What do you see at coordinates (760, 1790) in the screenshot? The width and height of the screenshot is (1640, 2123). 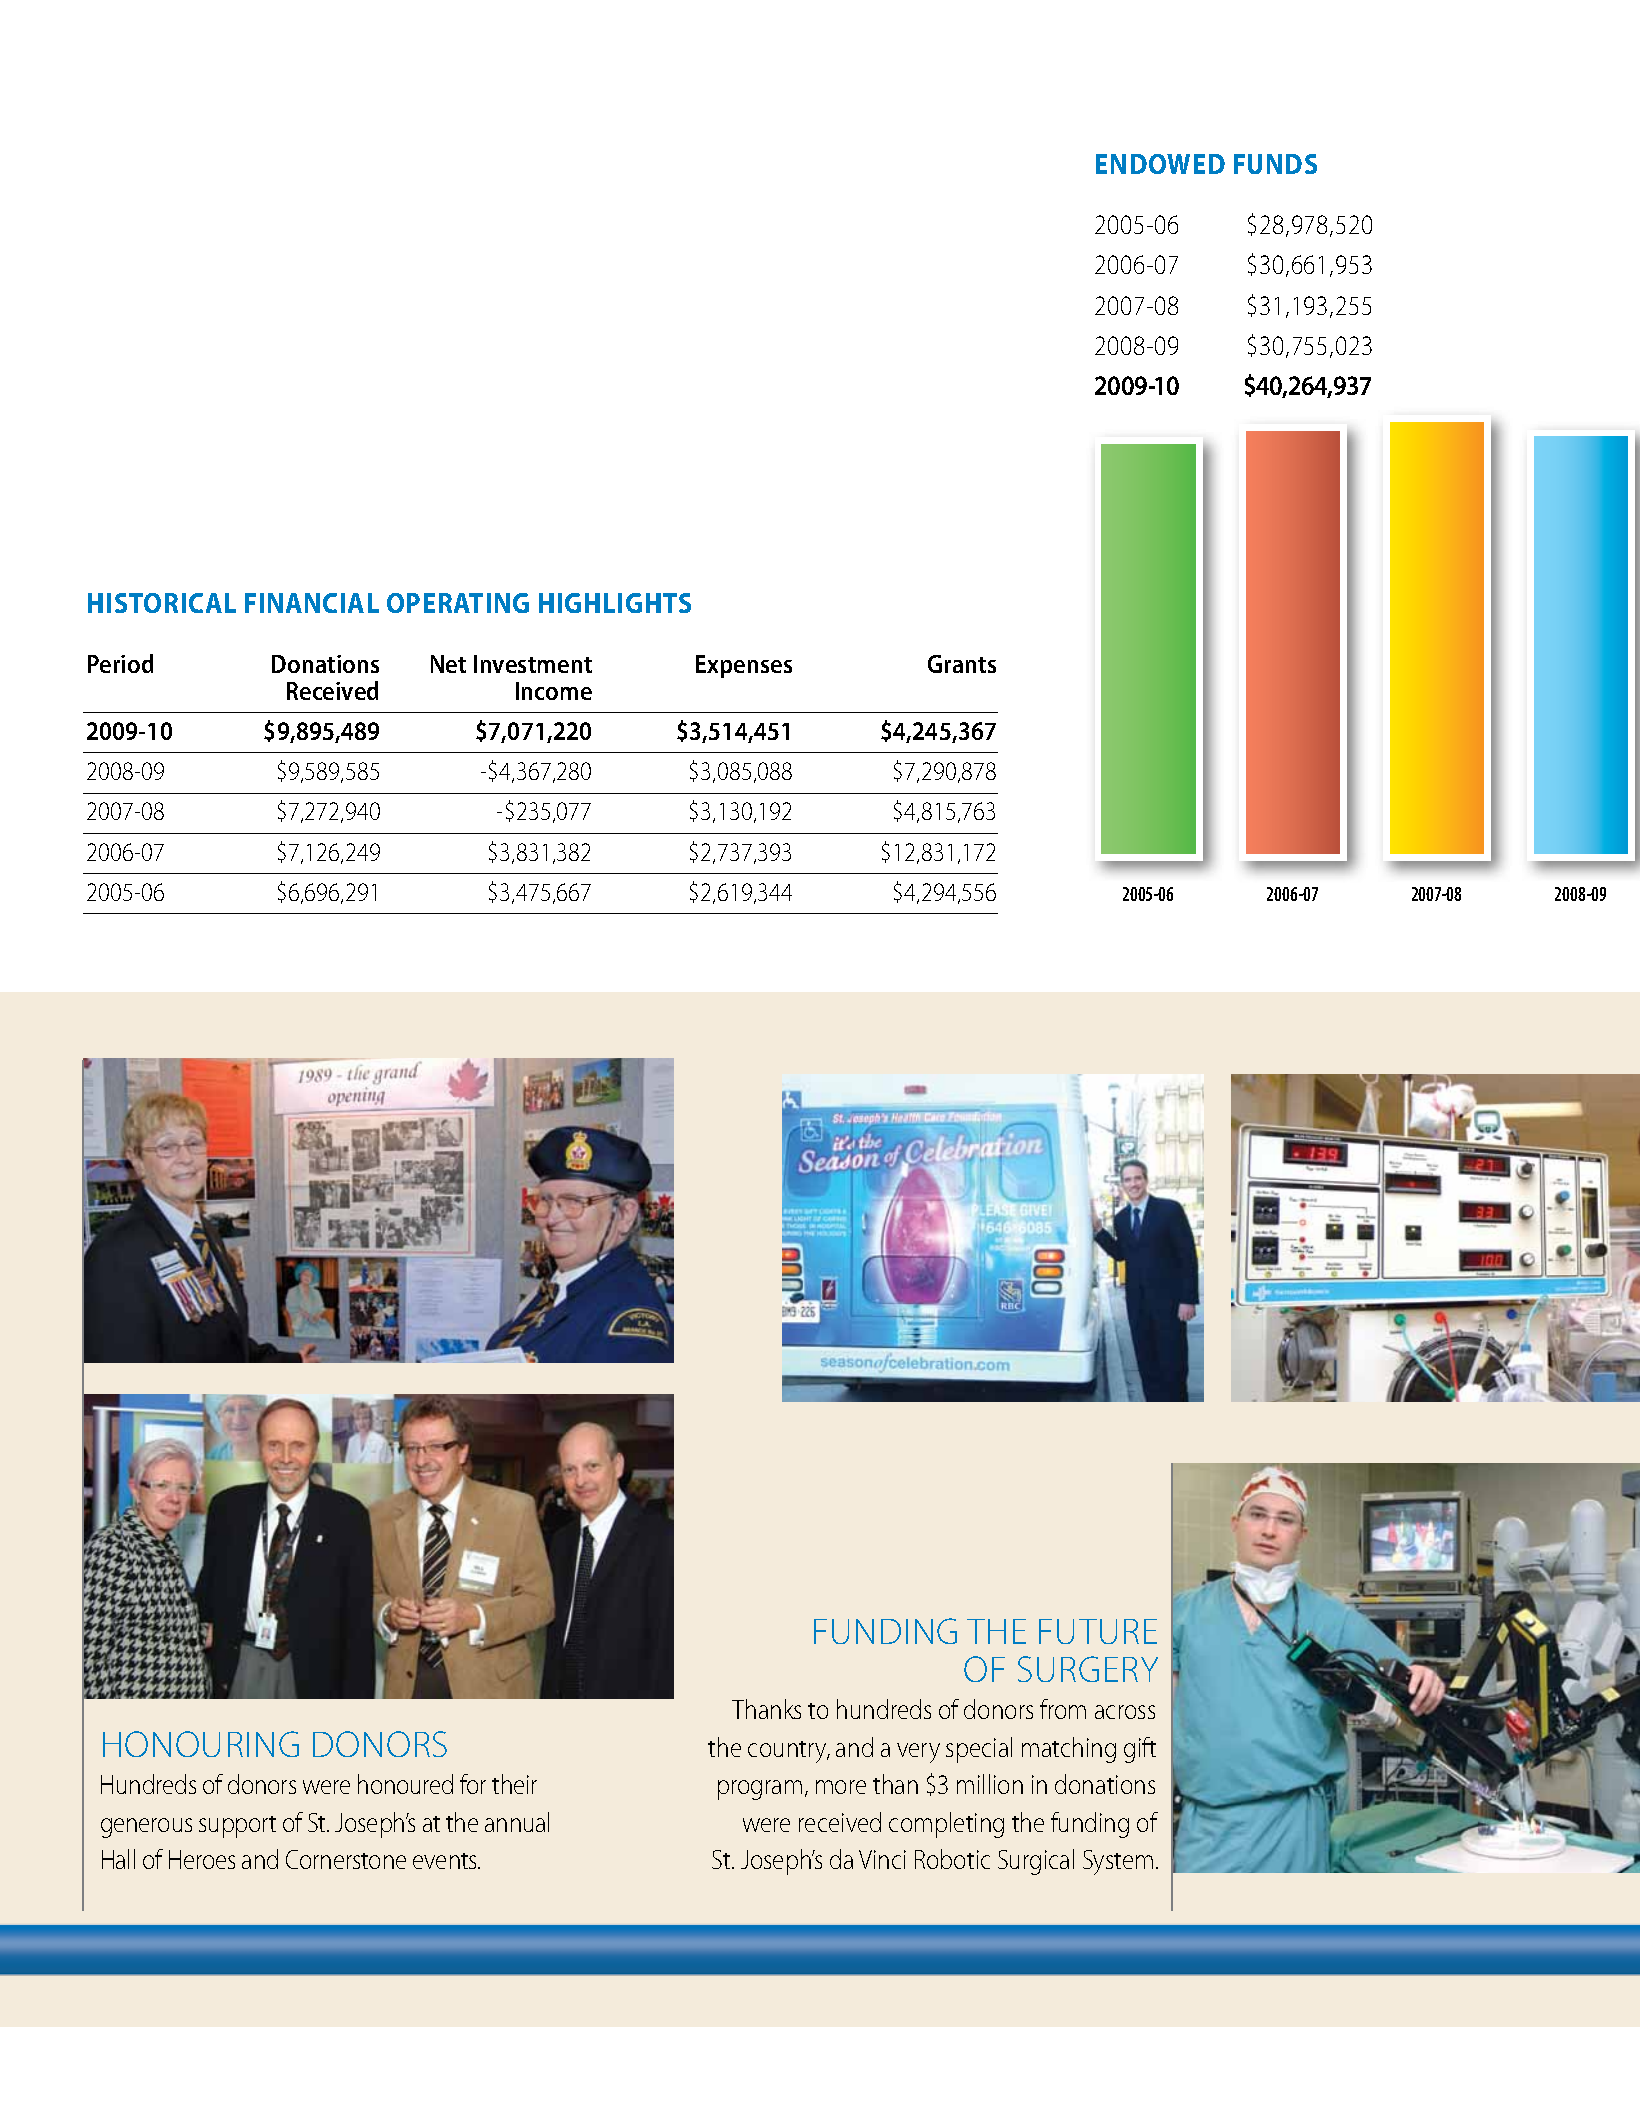 I see `program` at bounding box center [760, 1790].
